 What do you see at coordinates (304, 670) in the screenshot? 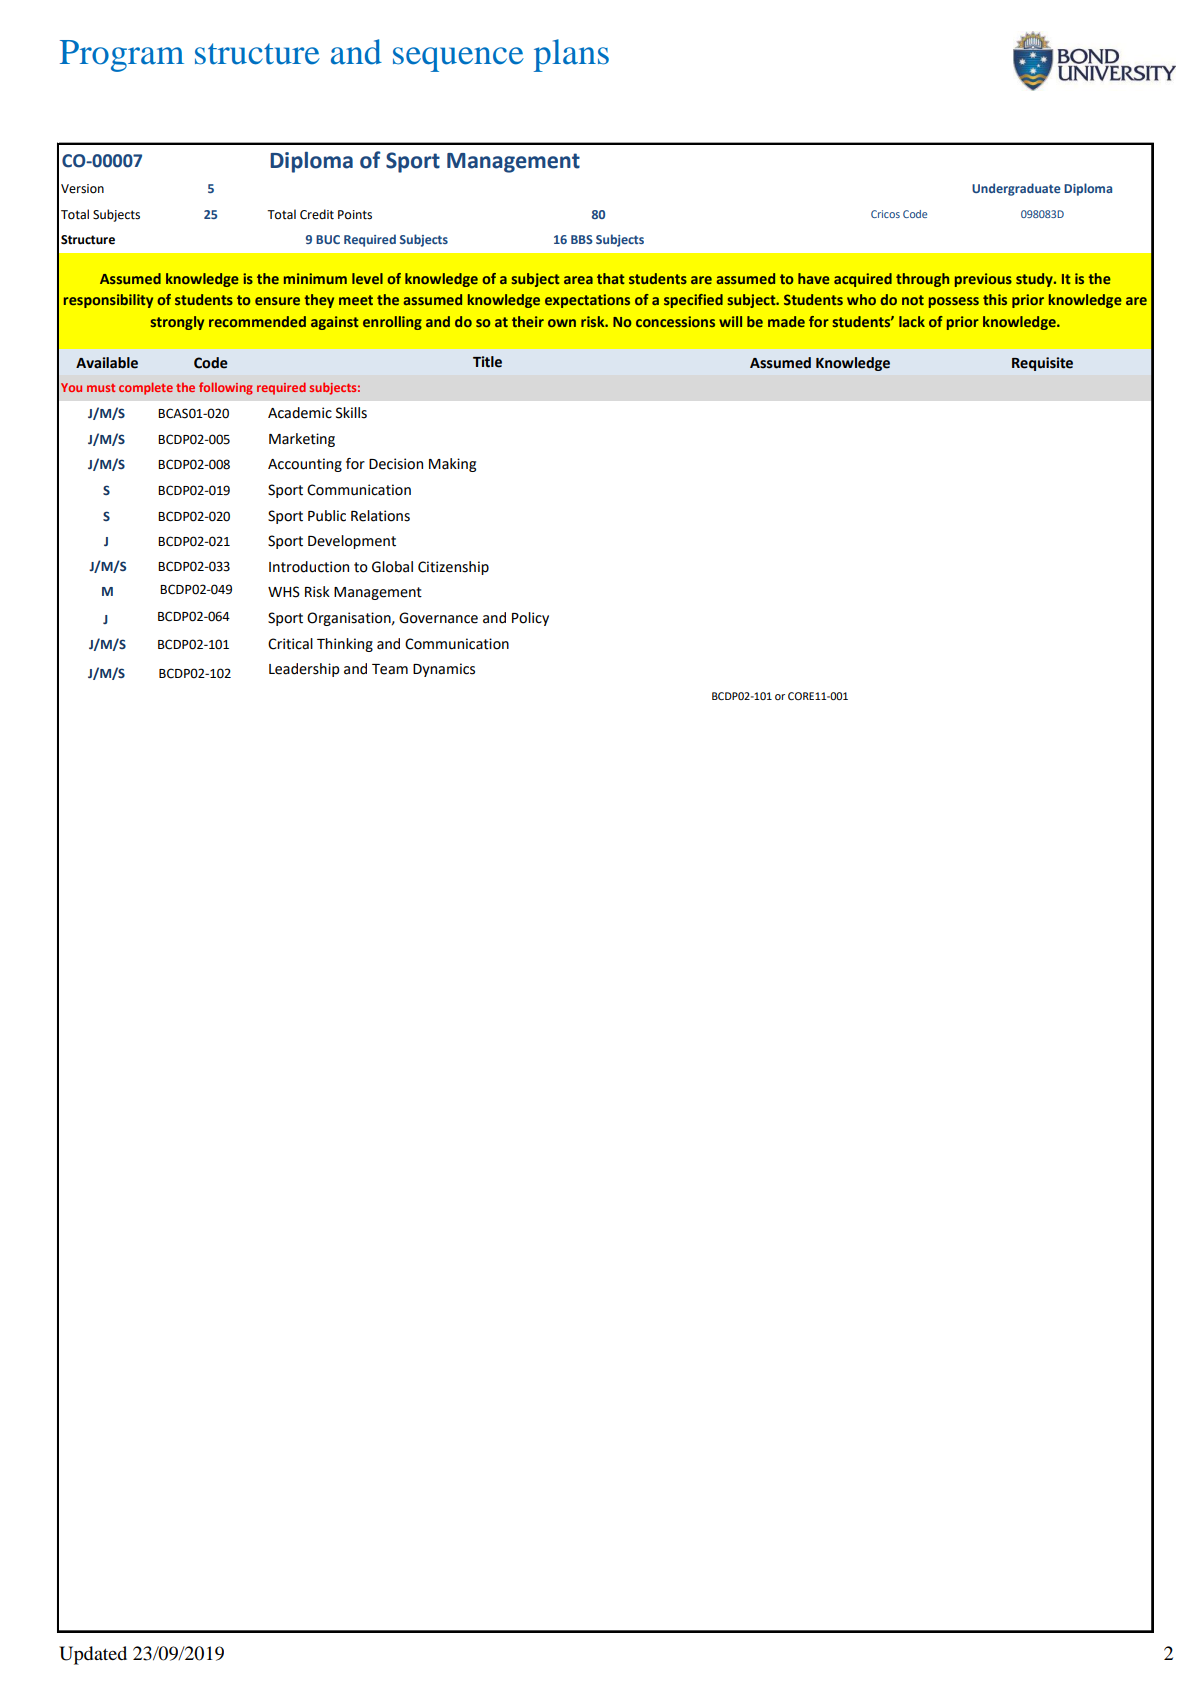
I see `Leadership` at bounding box center [304, 670].
